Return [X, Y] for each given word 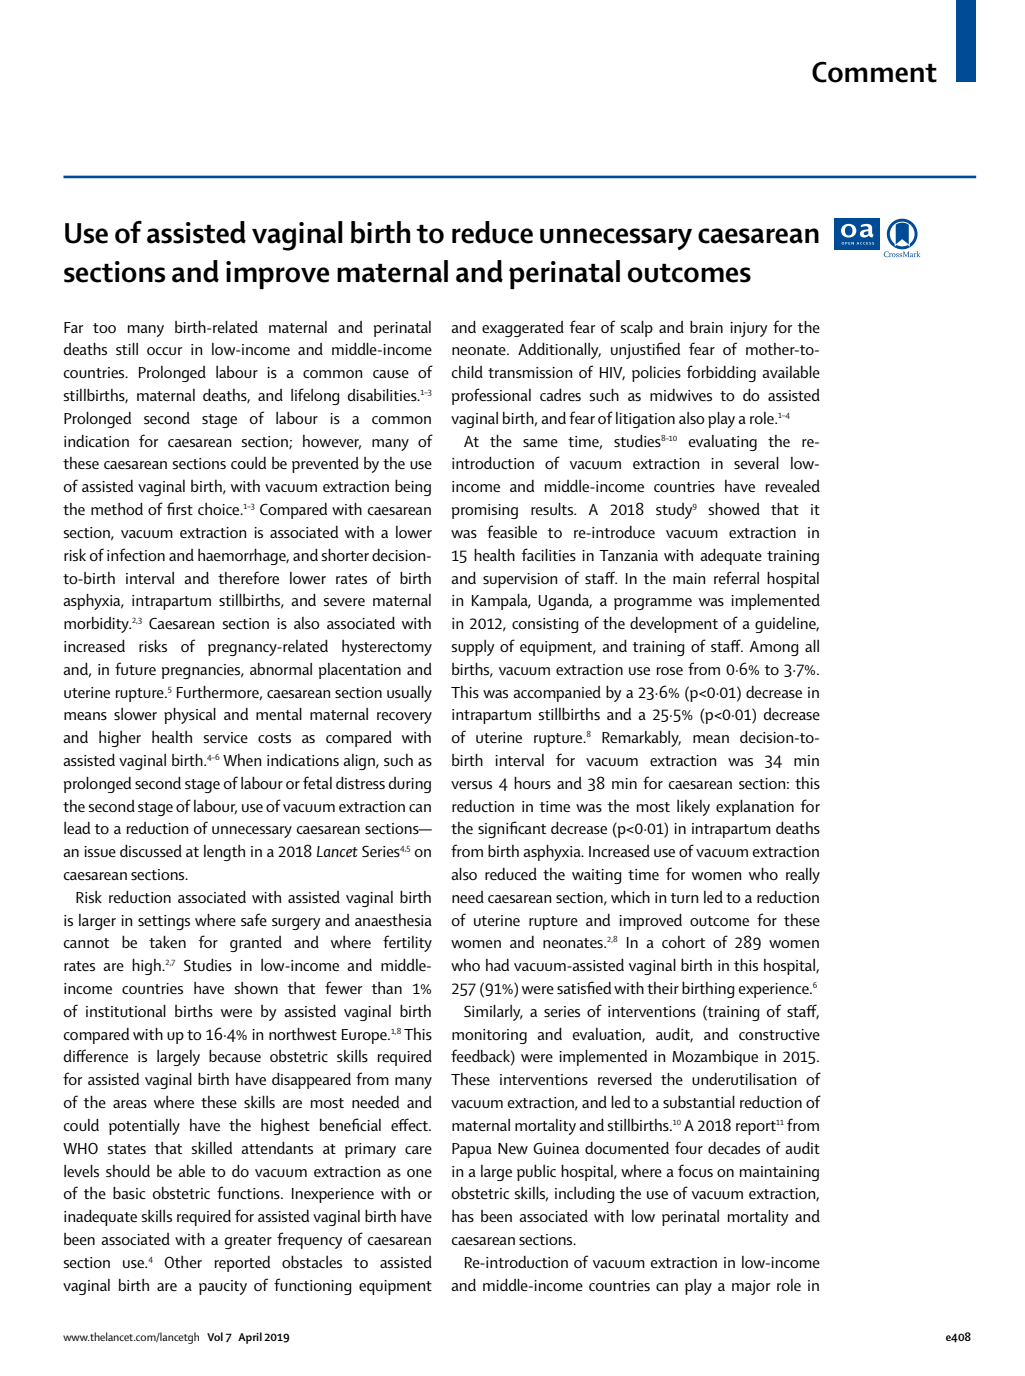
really [803, 876]
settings [164, 922]
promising [485, 511]
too [104, 328]
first [179, 508]
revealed [793, 486]
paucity [223, 1287]
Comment [874, 72]
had [497, 965]
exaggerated [523, 329]
